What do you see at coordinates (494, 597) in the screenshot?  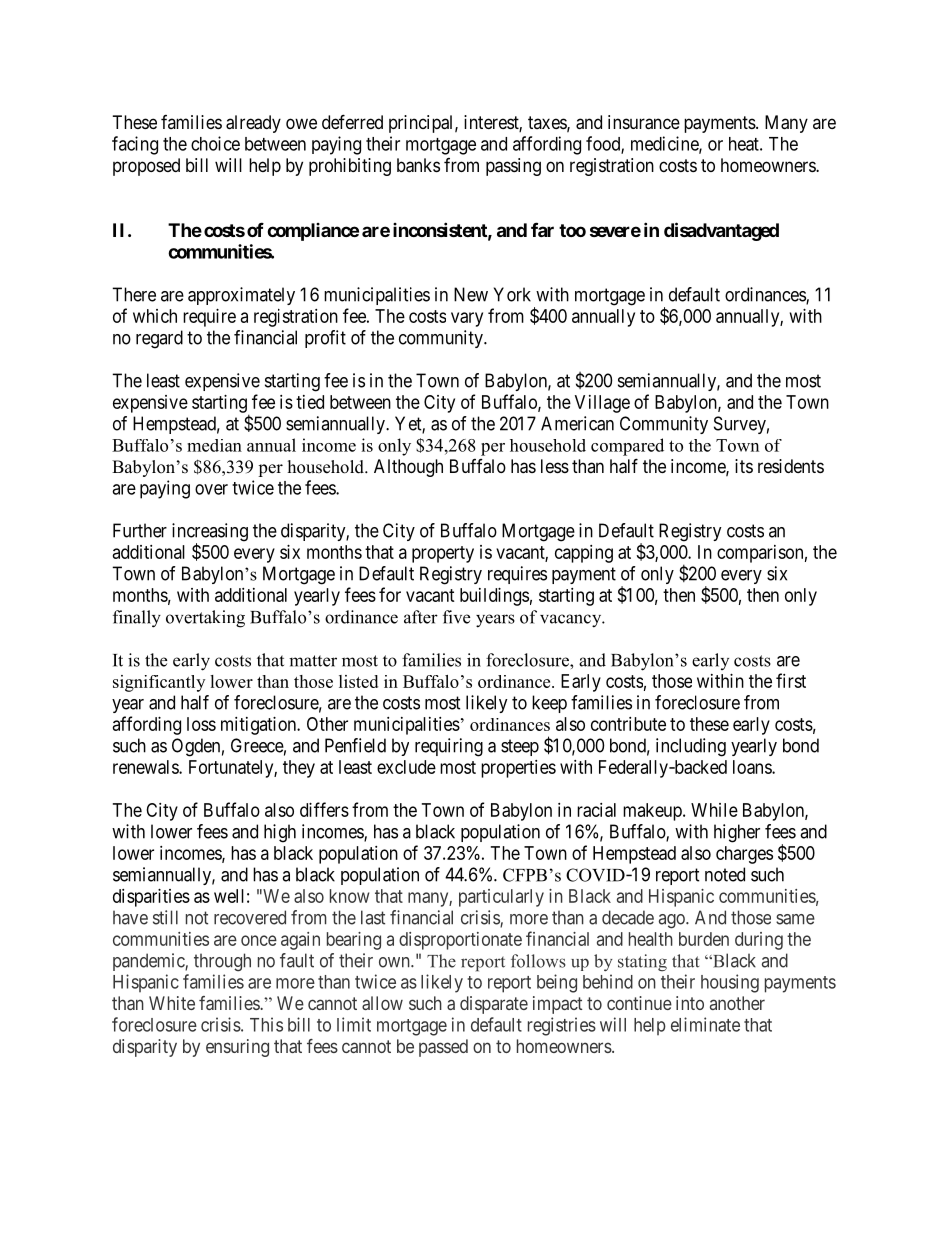 I see `buildings` at bounding box center [494, 597].
